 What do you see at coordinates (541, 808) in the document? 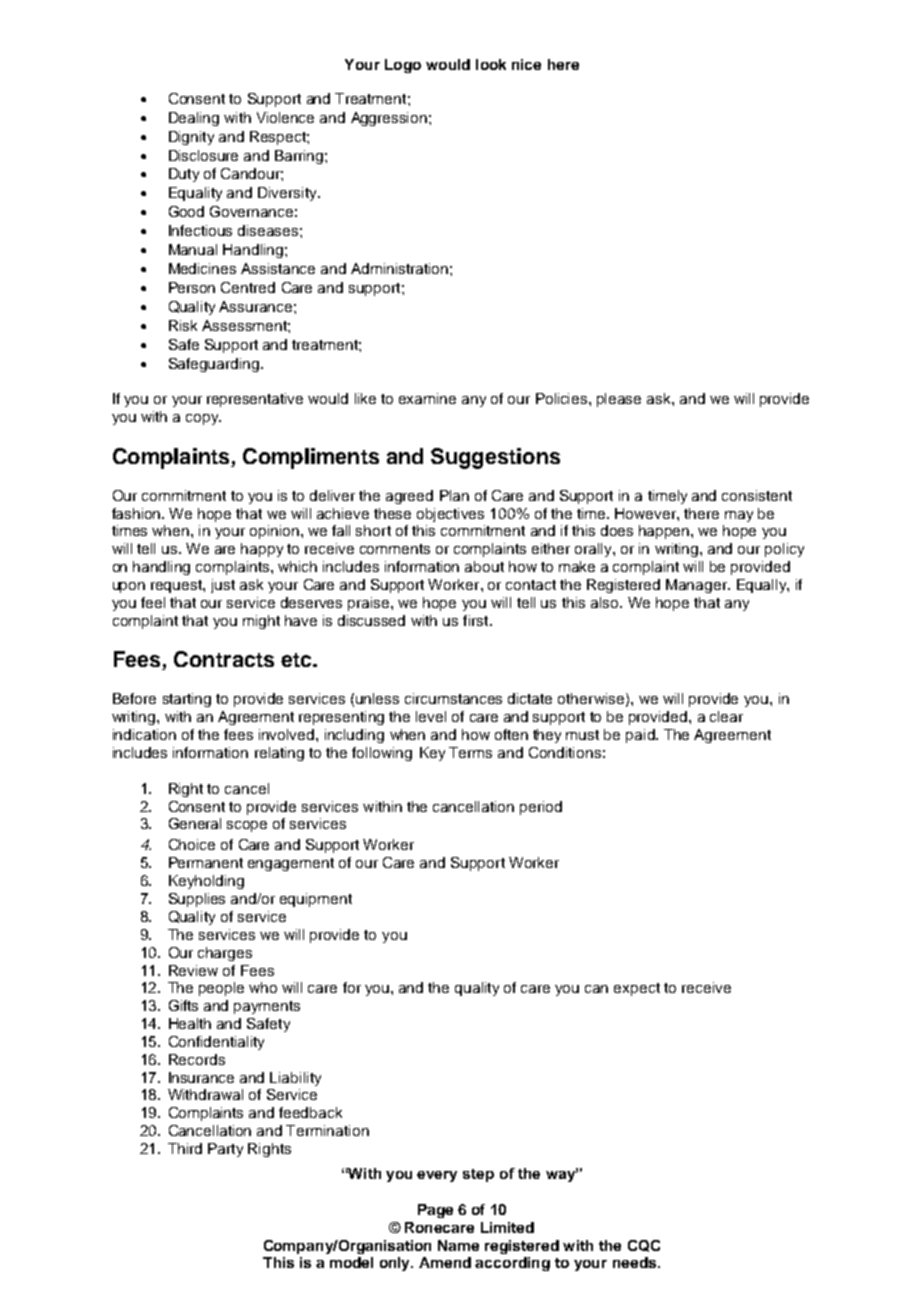
I see `period` at bounding box center [541, 808].
